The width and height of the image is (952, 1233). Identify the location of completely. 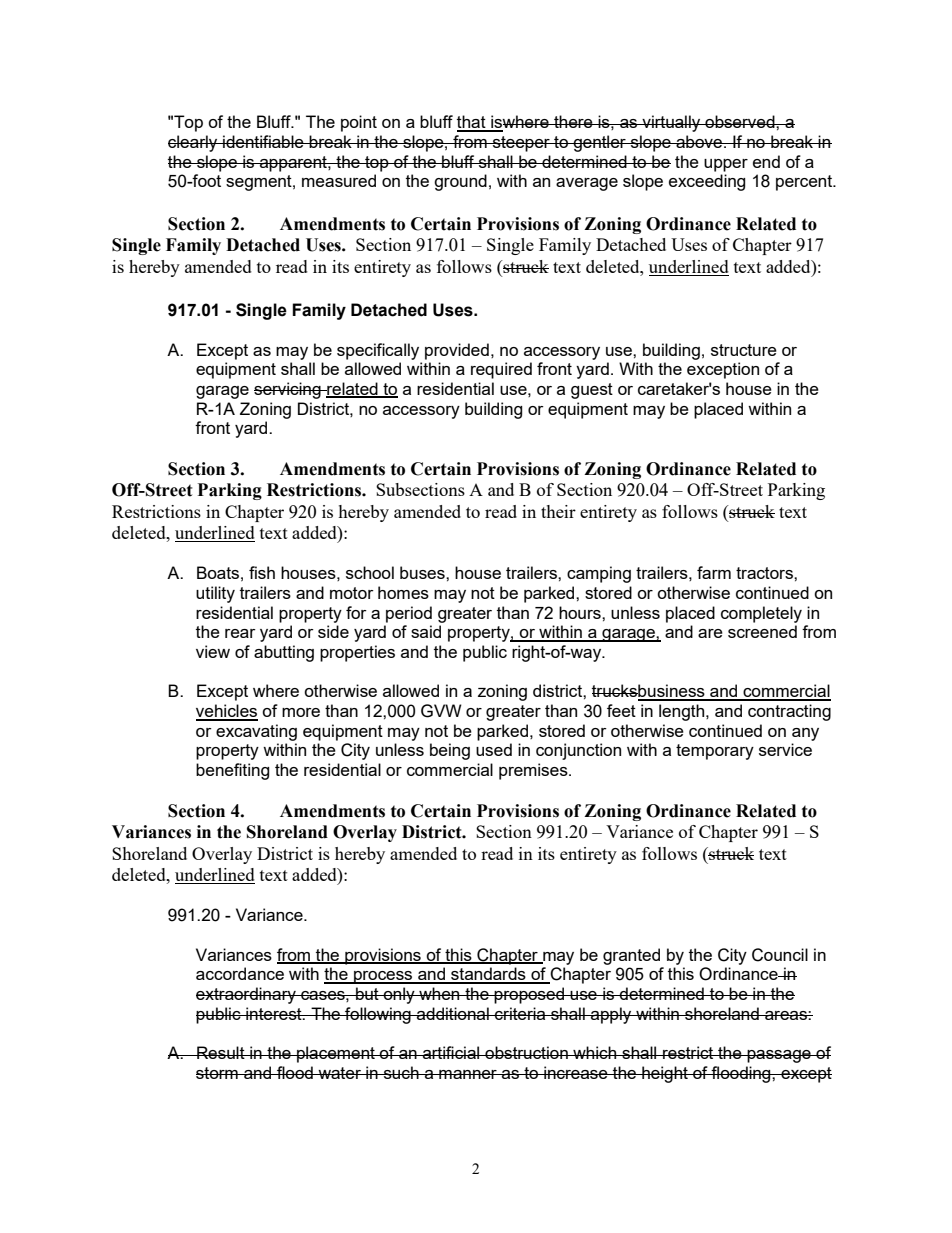
(761, 614).
